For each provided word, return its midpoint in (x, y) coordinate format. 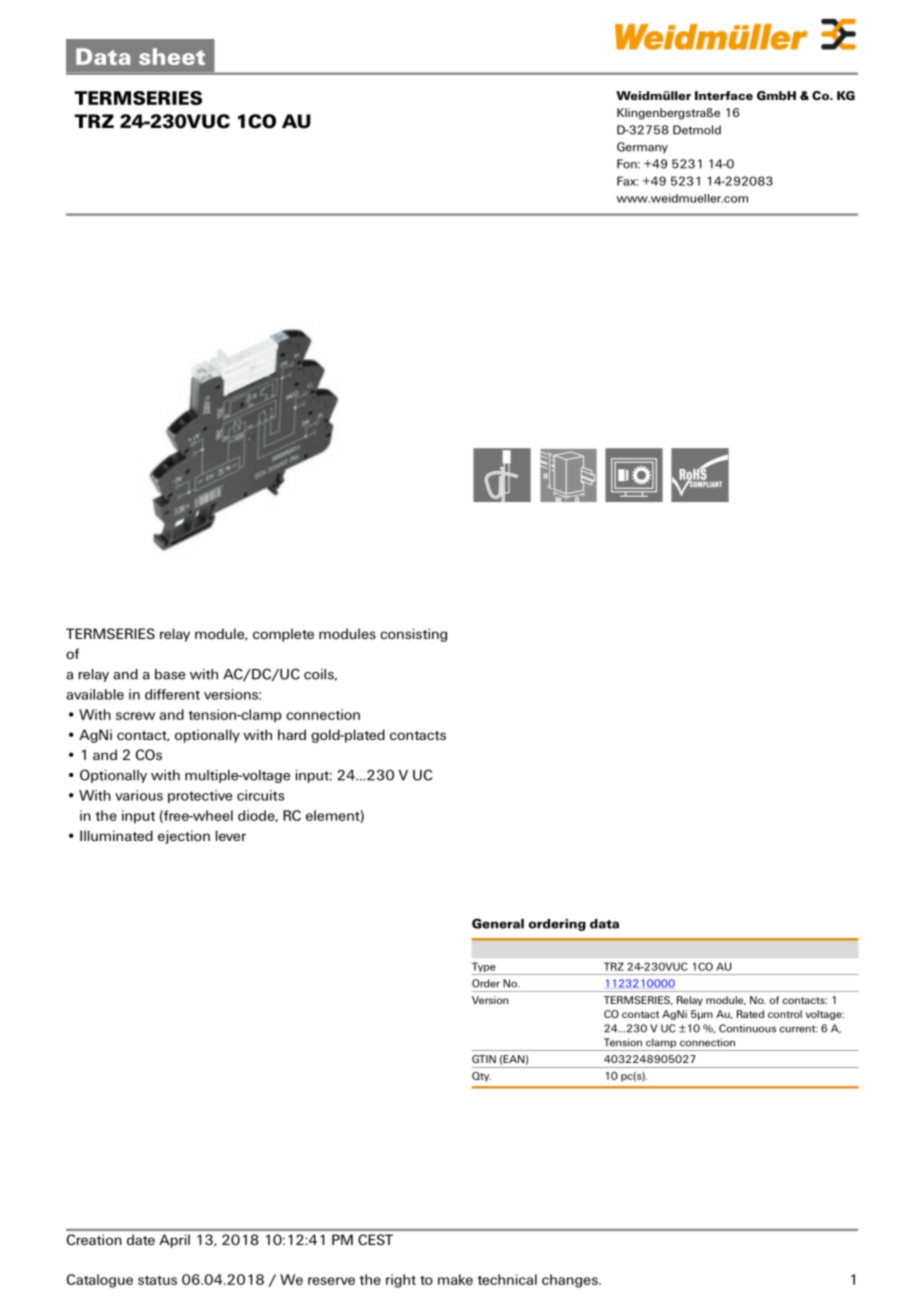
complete (283, 635)
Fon (628, 164)
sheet (172, 56)
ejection (184, 837)
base (170, 674)
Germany (642, 148)
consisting (413, 635)
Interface (724, 95)
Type (485, 968)
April (174, 1241)
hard (292, 734)
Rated (750, 1014)
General (498, 923)
